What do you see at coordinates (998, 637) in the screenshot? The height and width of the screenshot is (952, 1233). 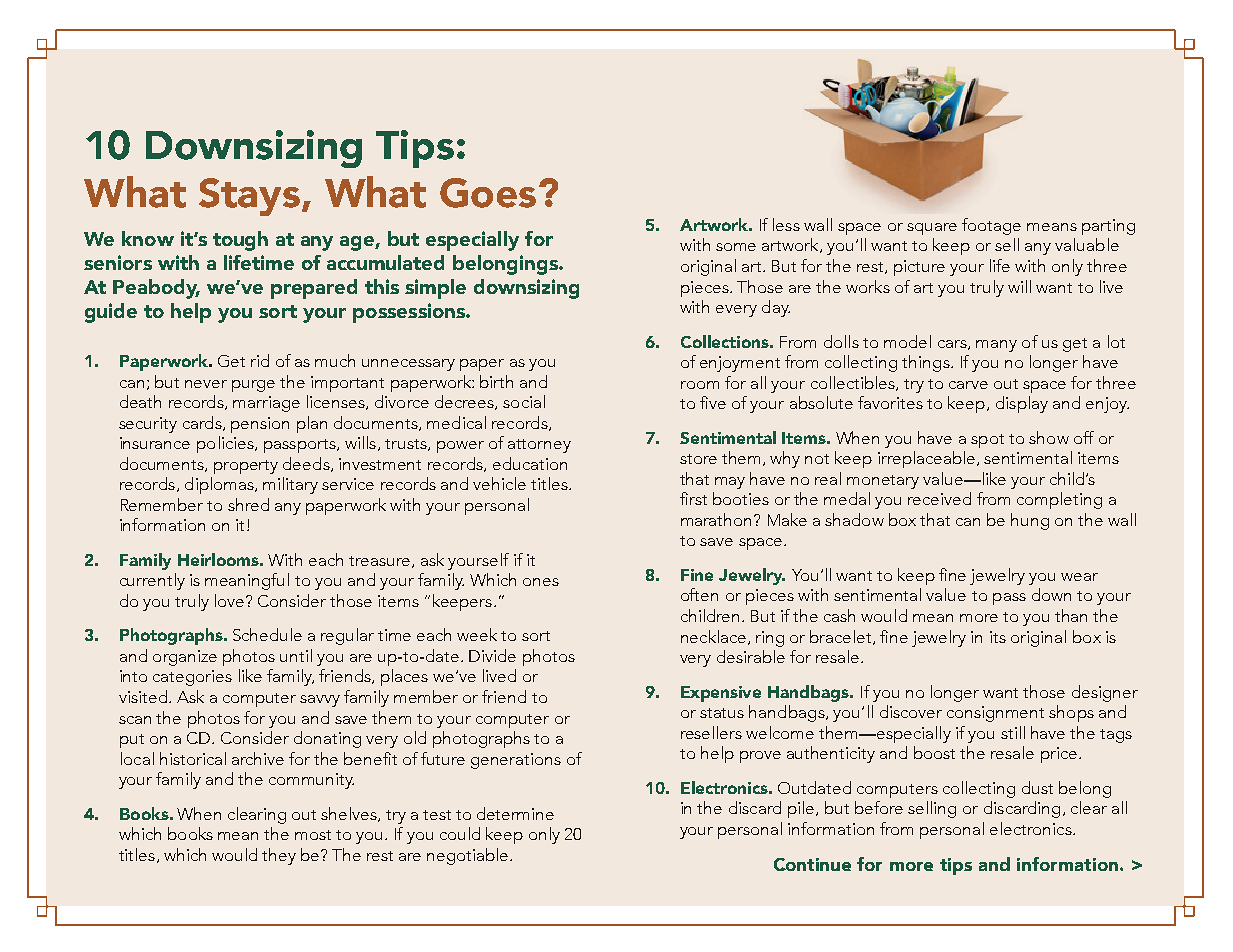 I see `its` at bounding box center [998, 637].
